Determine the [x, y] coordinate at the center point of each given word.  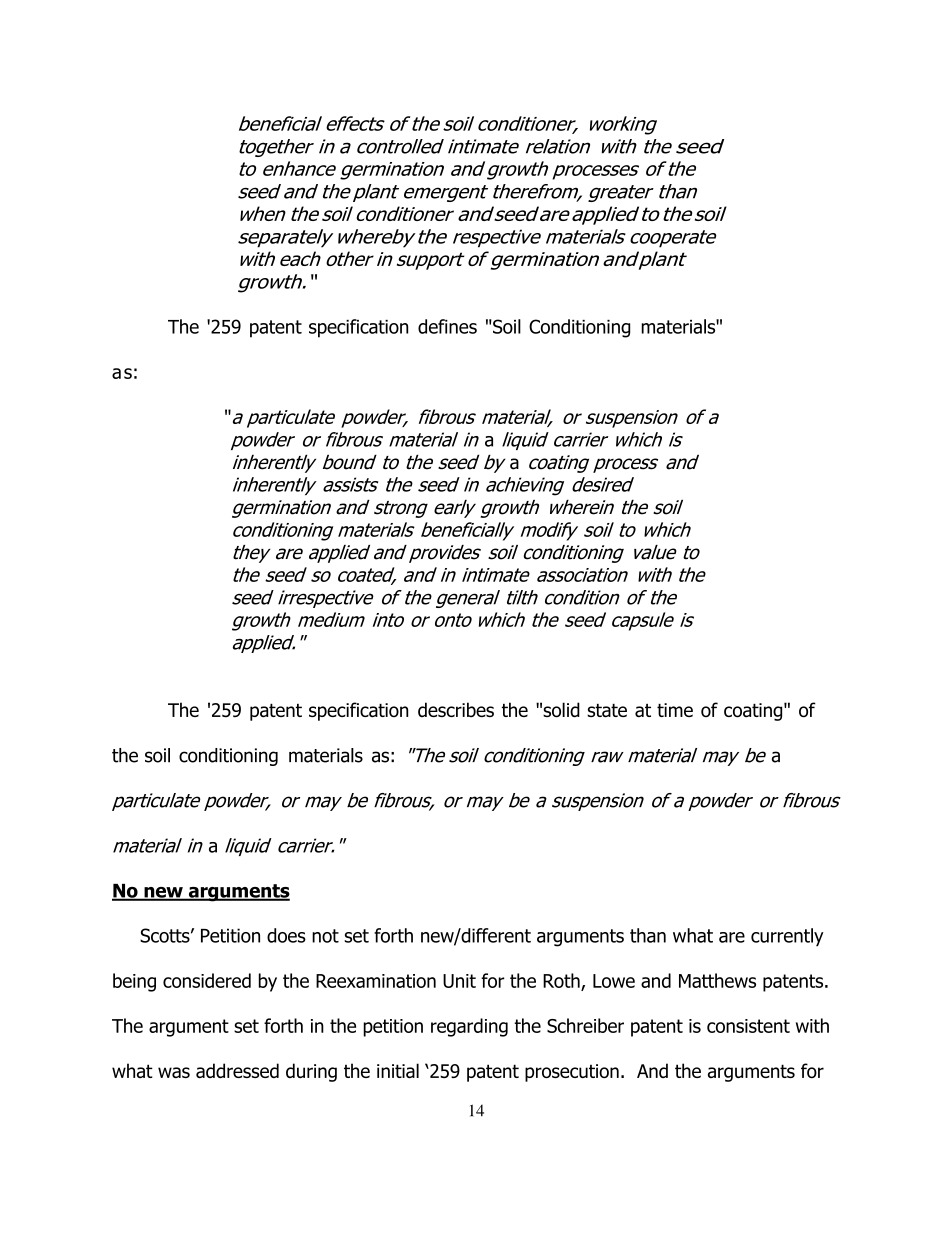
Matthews [717, 980]
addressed [237, 1070]
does [286, 935]
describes [456, 710]
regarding [469, 1027]
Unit [459, 981]
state [607, 711]
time [675, 710]
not [325, 936]
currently [787, 937]
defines [447, 326]
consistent [748, 1026]
